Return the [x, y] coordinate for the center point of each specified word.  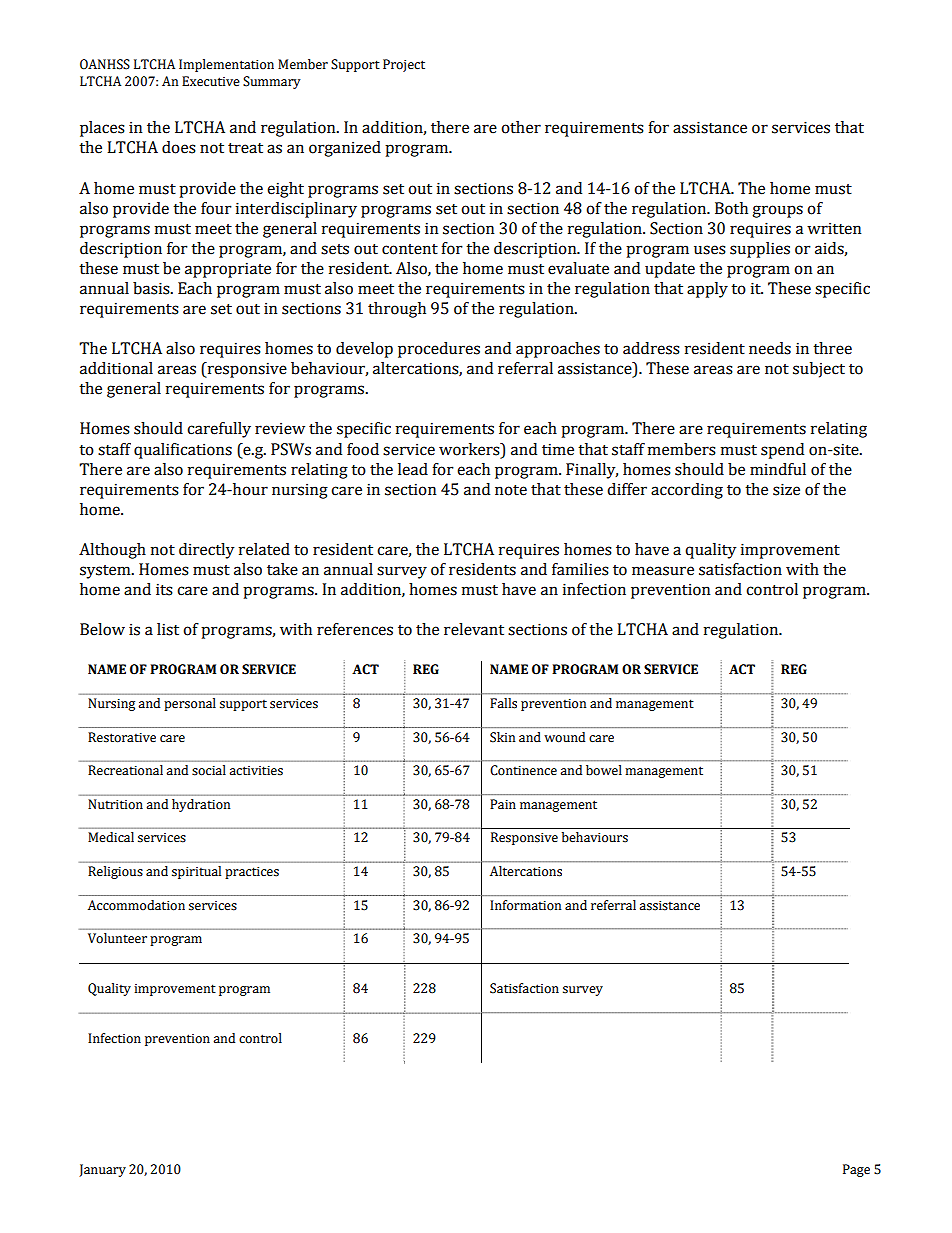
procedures [439, 350]
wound [565, 737]
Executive [211, 81]
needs [770, 348]
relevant [474, 629]
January [102, 1170]
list [168, 629]
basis [152, 288]
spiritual [196, 872]
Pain [503, 804]
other [521, 127]
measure [663, 571]
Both [731, 208]
